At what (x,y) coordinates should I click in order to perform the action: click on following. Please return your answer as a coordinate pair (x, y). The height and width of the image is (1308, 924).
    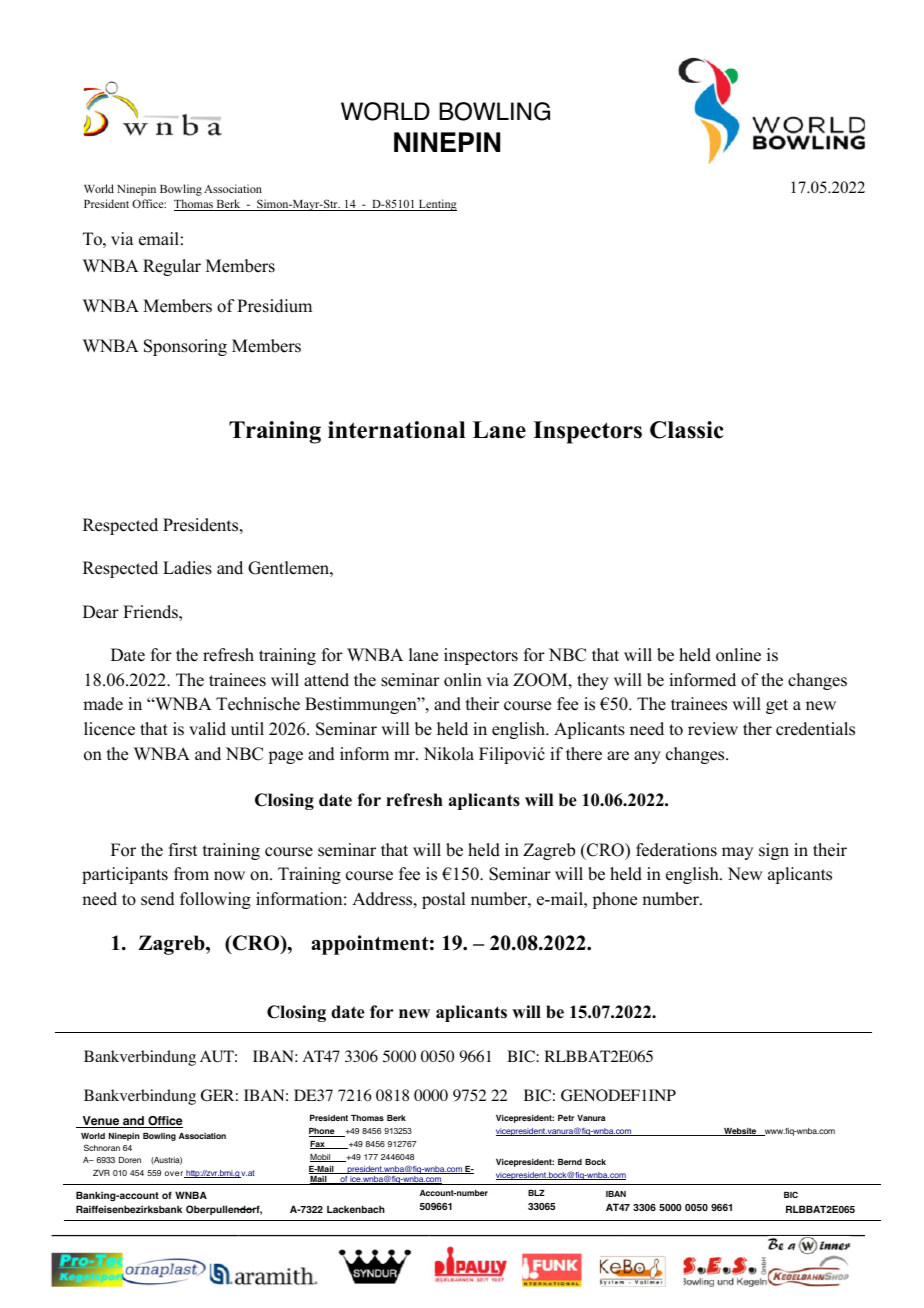
    Looking at the image, I should click on (215, 900).
